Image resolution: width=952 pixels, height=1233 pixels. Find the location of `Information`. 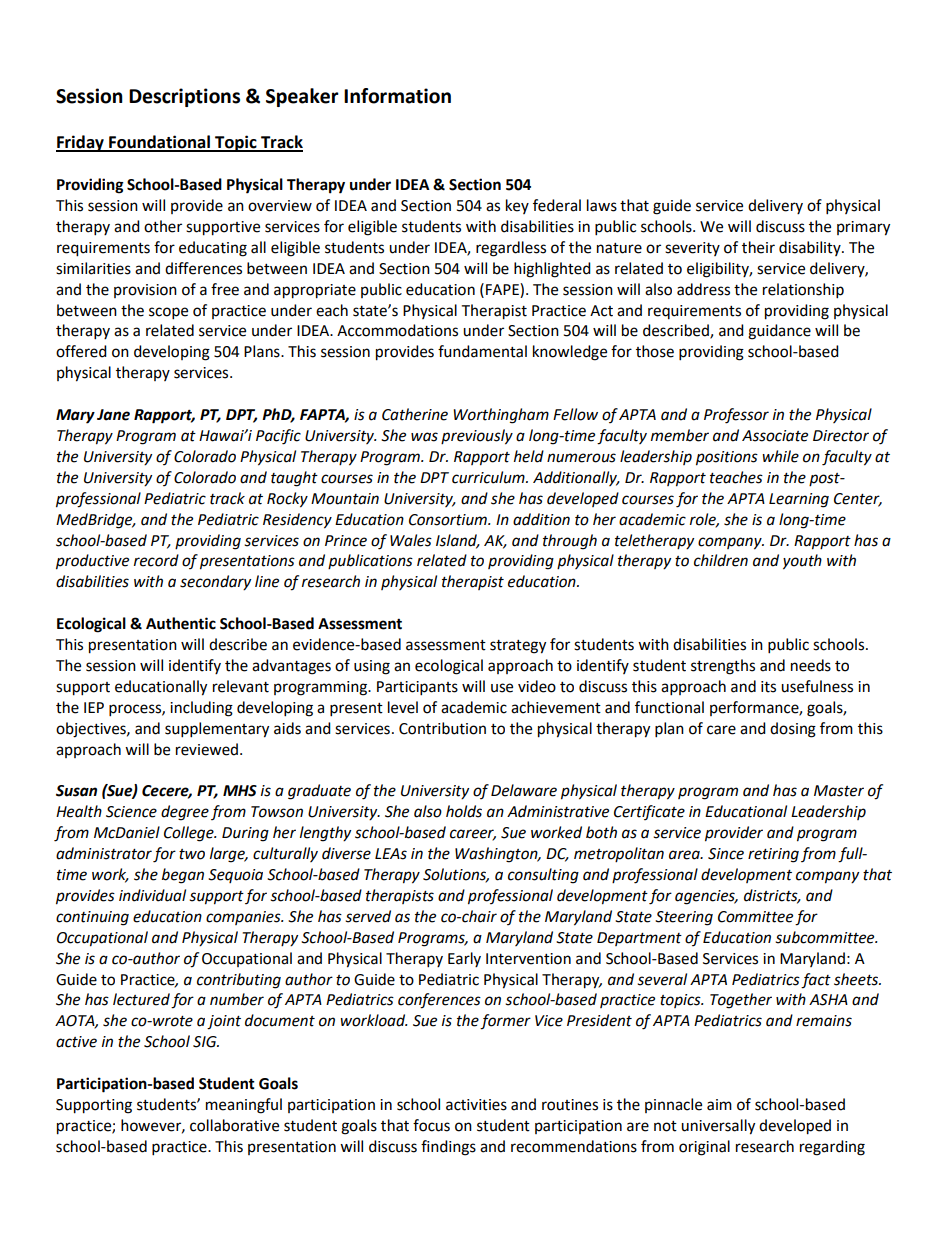

Information is located at coordinates (397, 96).
